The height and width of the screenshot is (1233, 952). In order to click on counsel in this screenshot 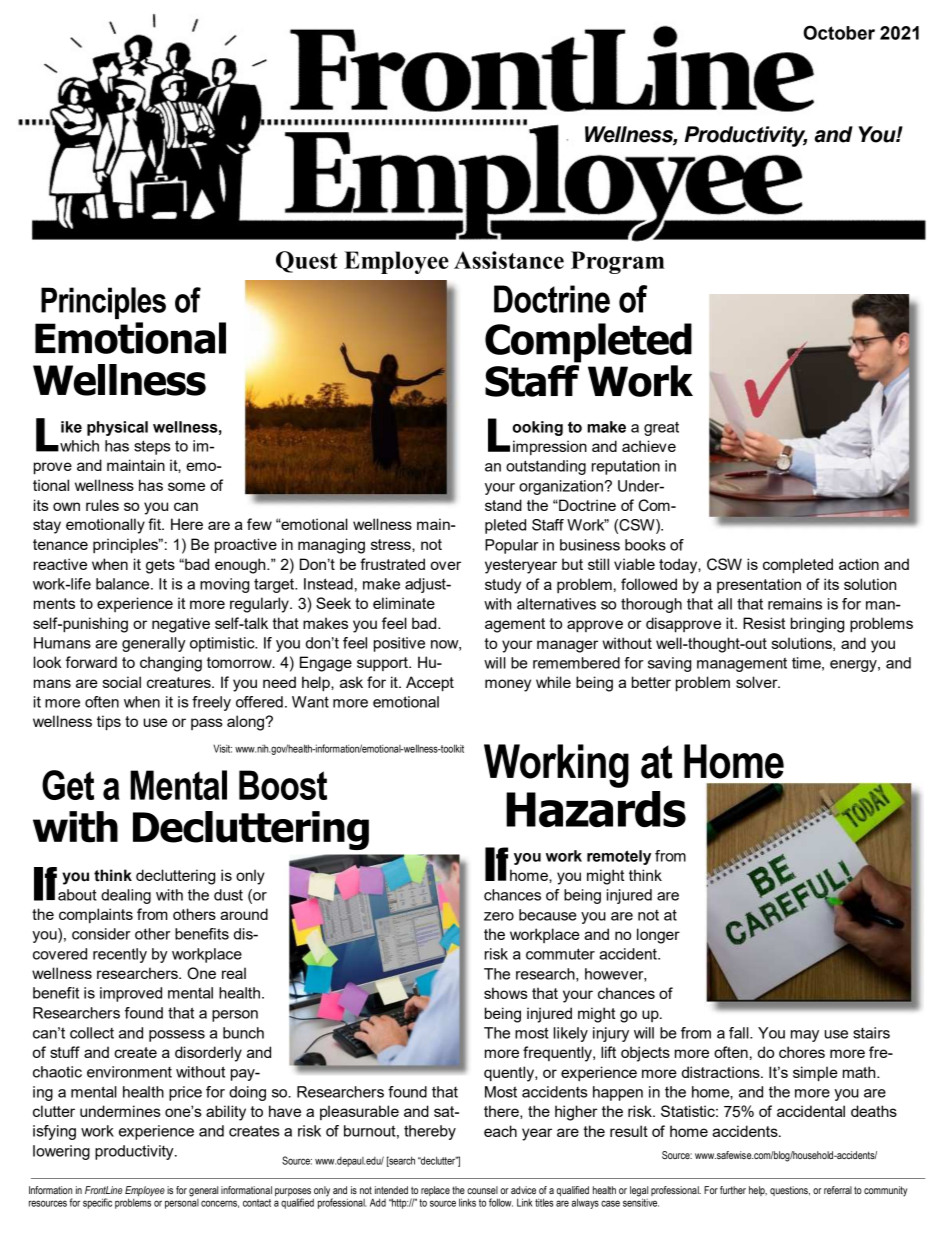, I will do `click(482, 1190)`.
